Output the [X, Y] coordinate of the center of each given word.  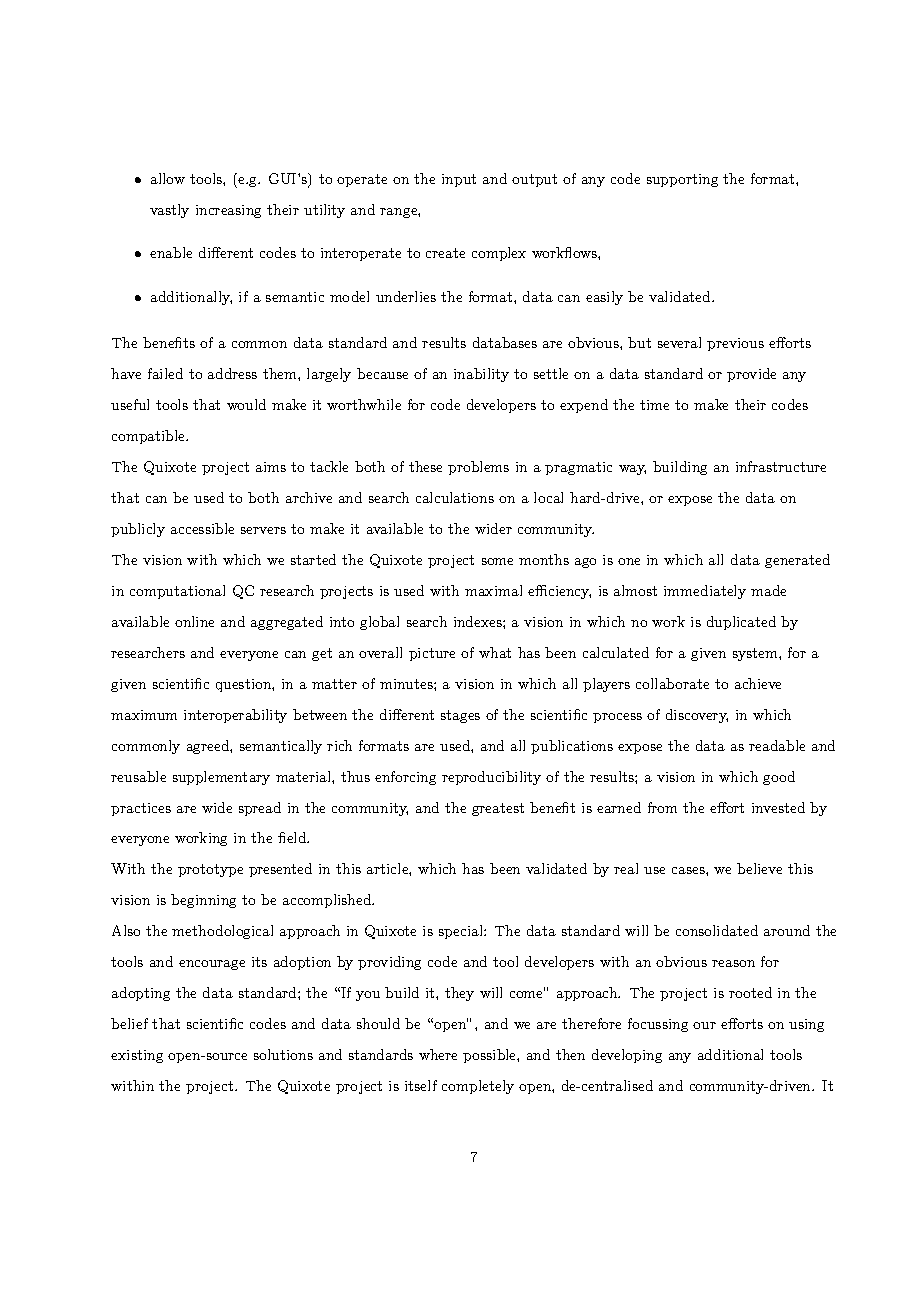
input [459, 180]
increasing [228, 211]
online [194, 621]
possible [490, 1056]
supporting [682, 180]
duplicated [741, 623]
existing [137, 1056]
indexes [479, 621]
